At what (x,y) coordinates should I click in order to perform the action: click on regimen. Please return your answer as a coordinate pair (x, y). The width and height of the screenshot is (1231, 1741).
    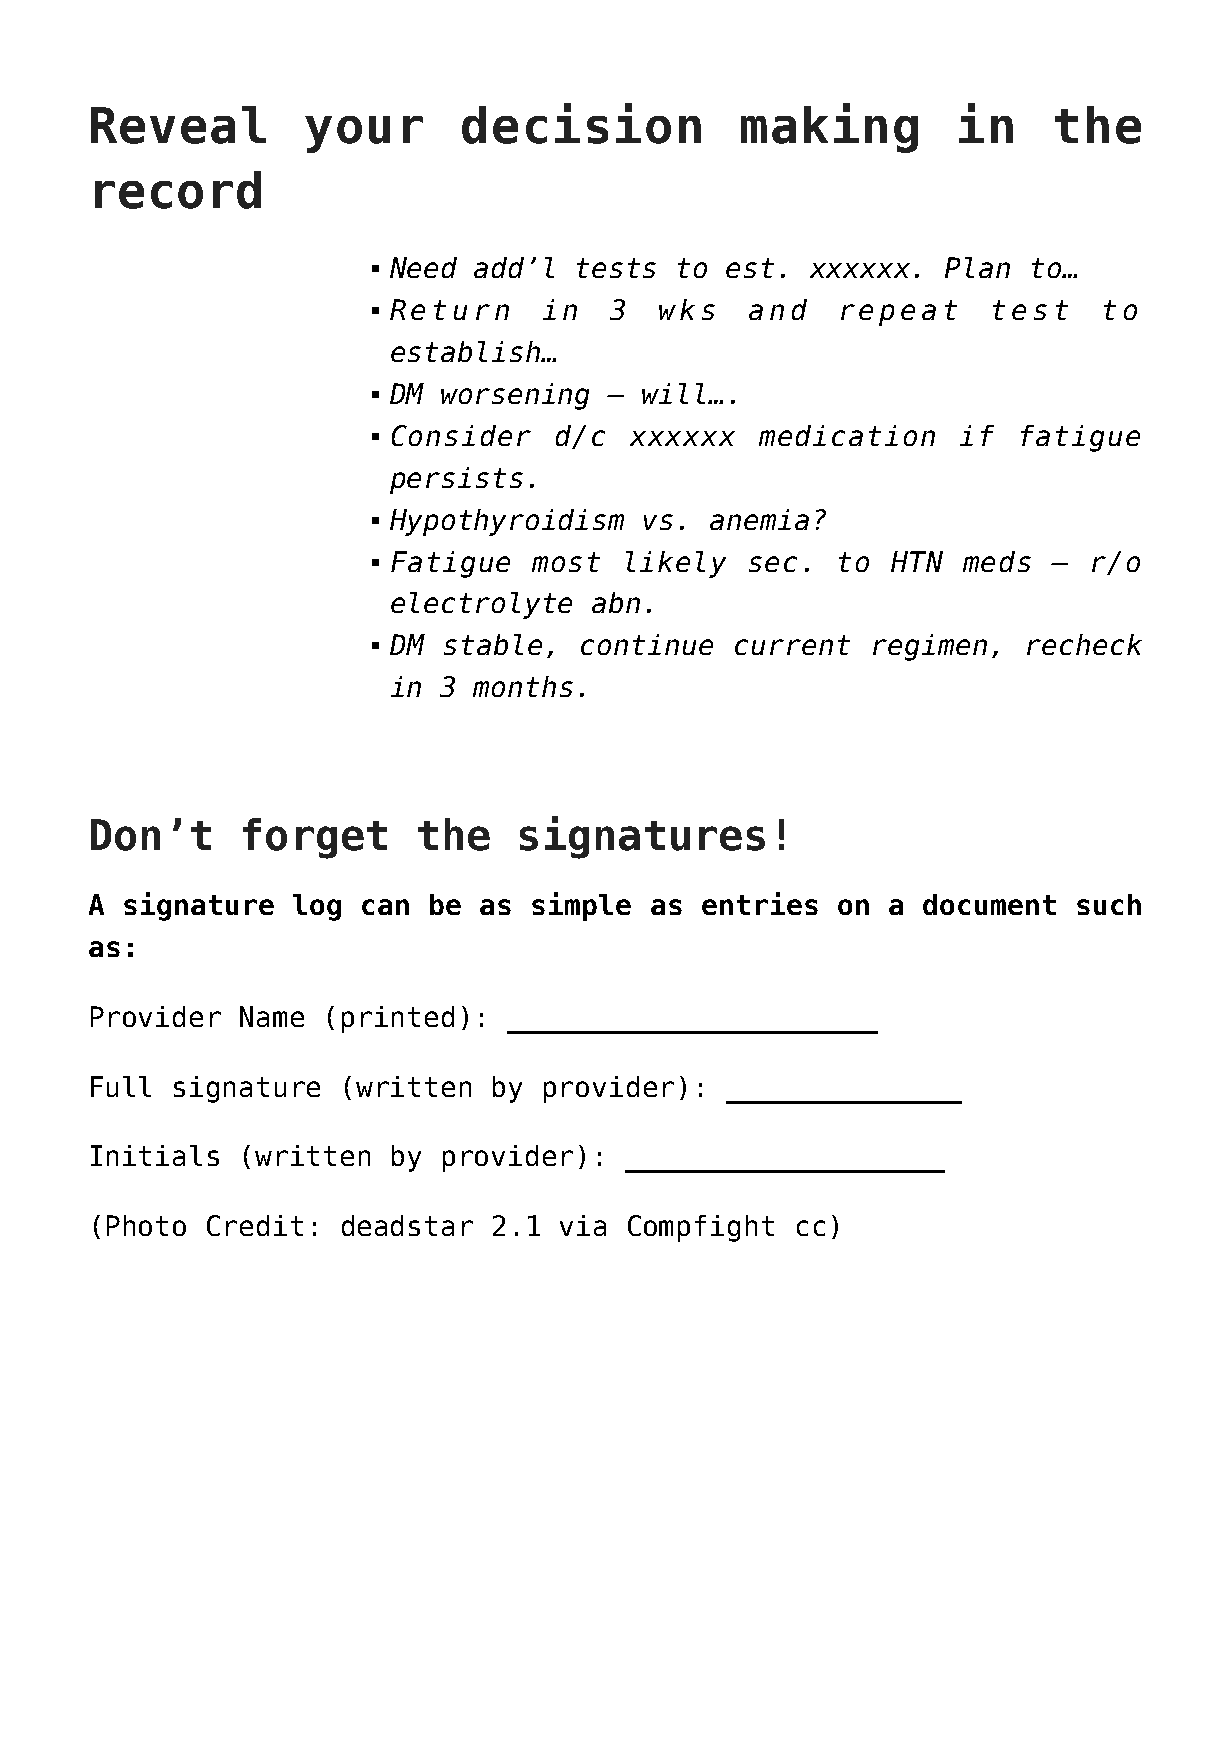
    Looking at the image, I should click on (930, 647).
